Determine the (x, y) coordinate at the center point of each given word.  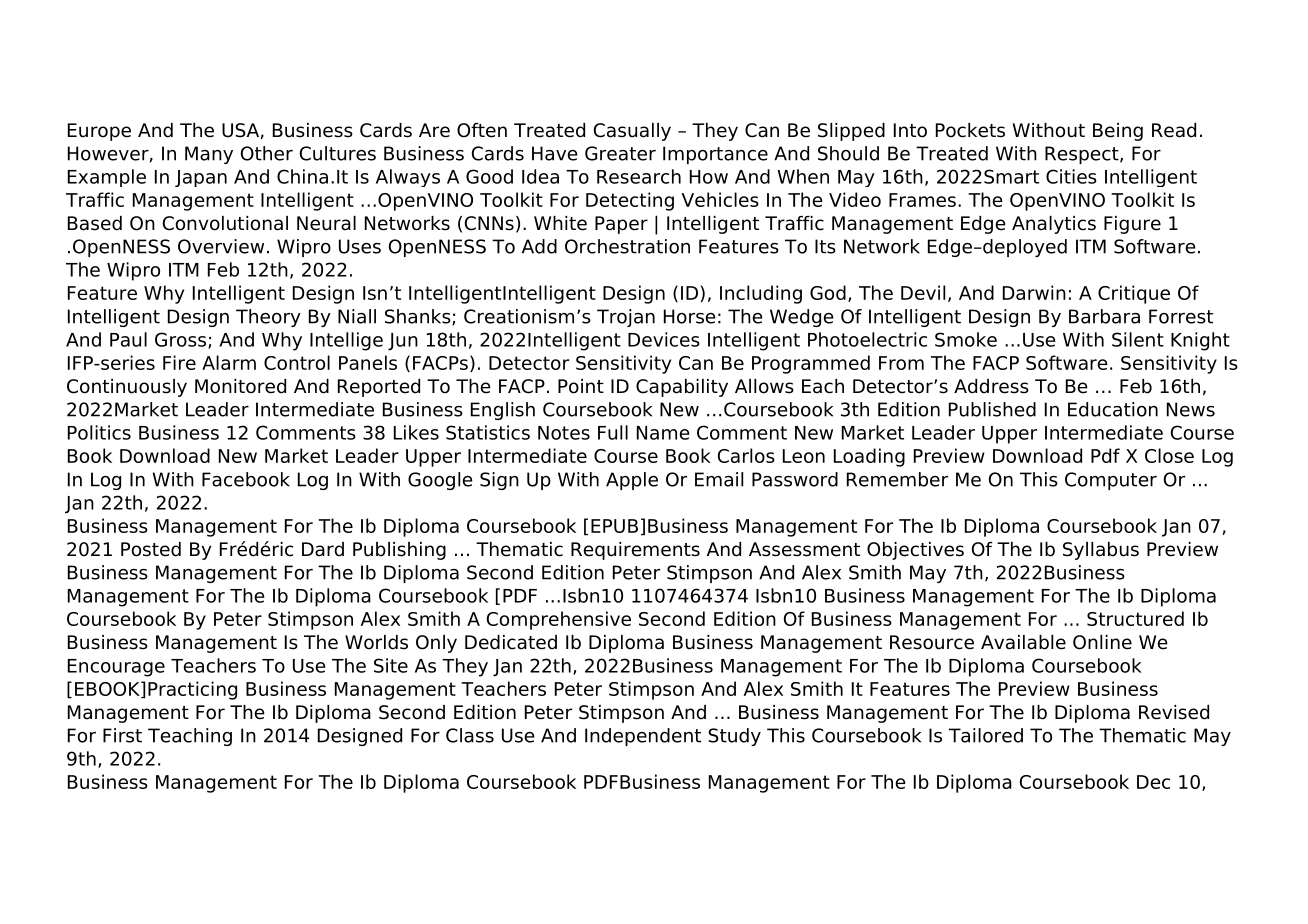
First (122, 735)
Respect (1083, 155)
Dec (1153, 782)
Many (209, 155)
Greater (620, 153)
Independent (643, 737)
